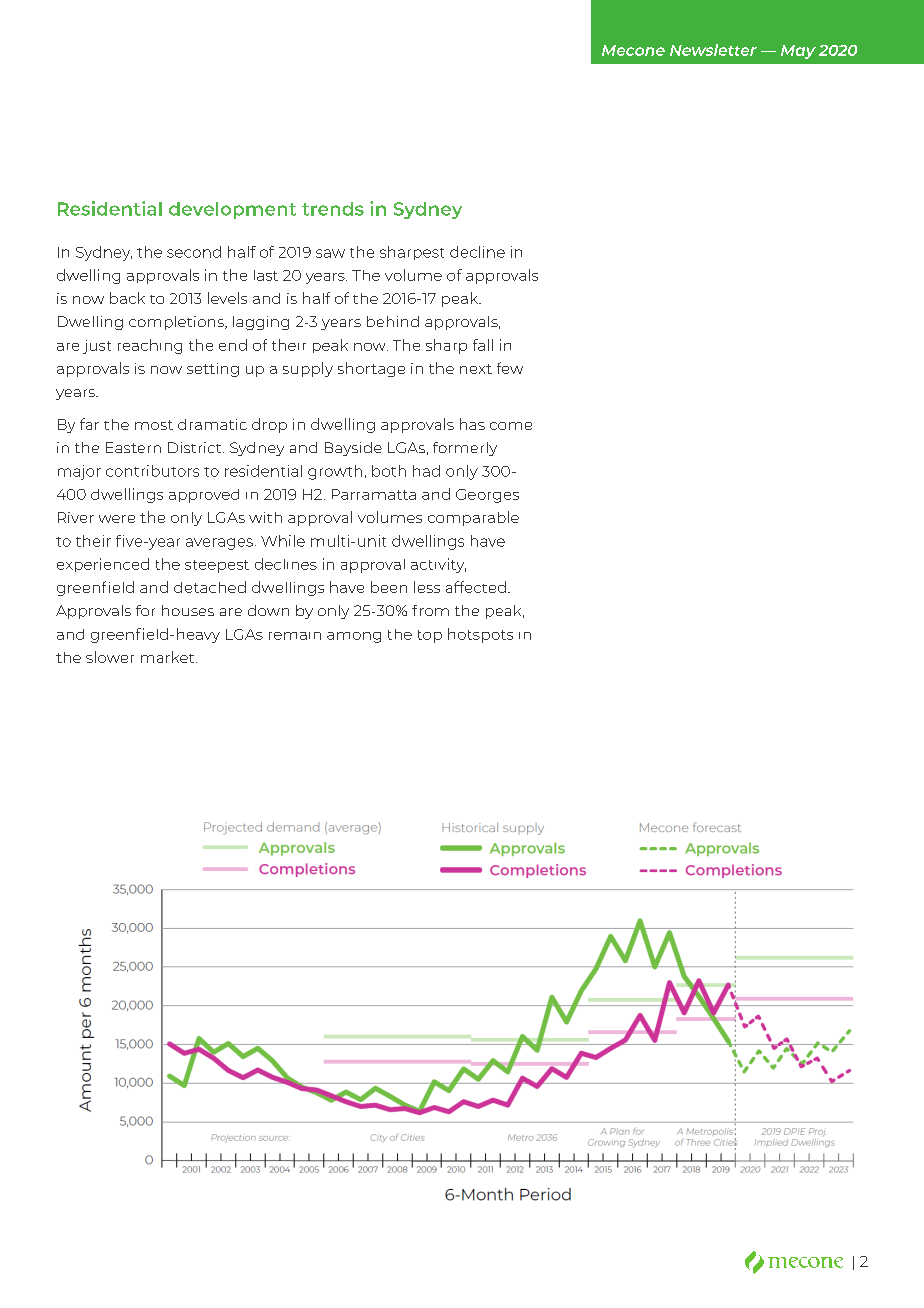 This screenshot has height=1308, width=924. Describe the element at coordinates (465, 449) in the screenshot. I see `formerly` at that location.
